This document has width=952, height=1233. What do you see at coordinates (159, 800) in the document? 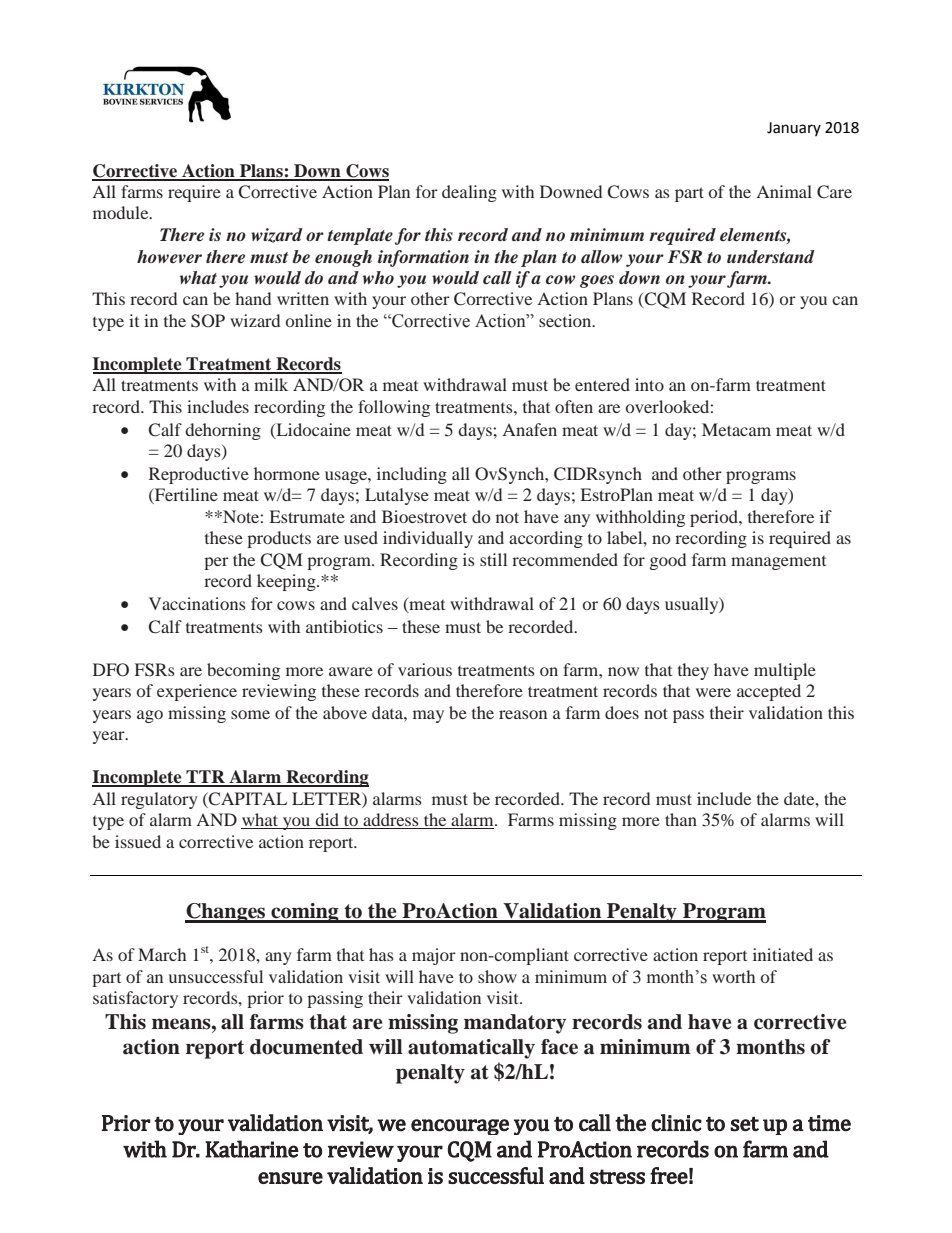
I see `regulatory` at bounding box center [159, 800].
